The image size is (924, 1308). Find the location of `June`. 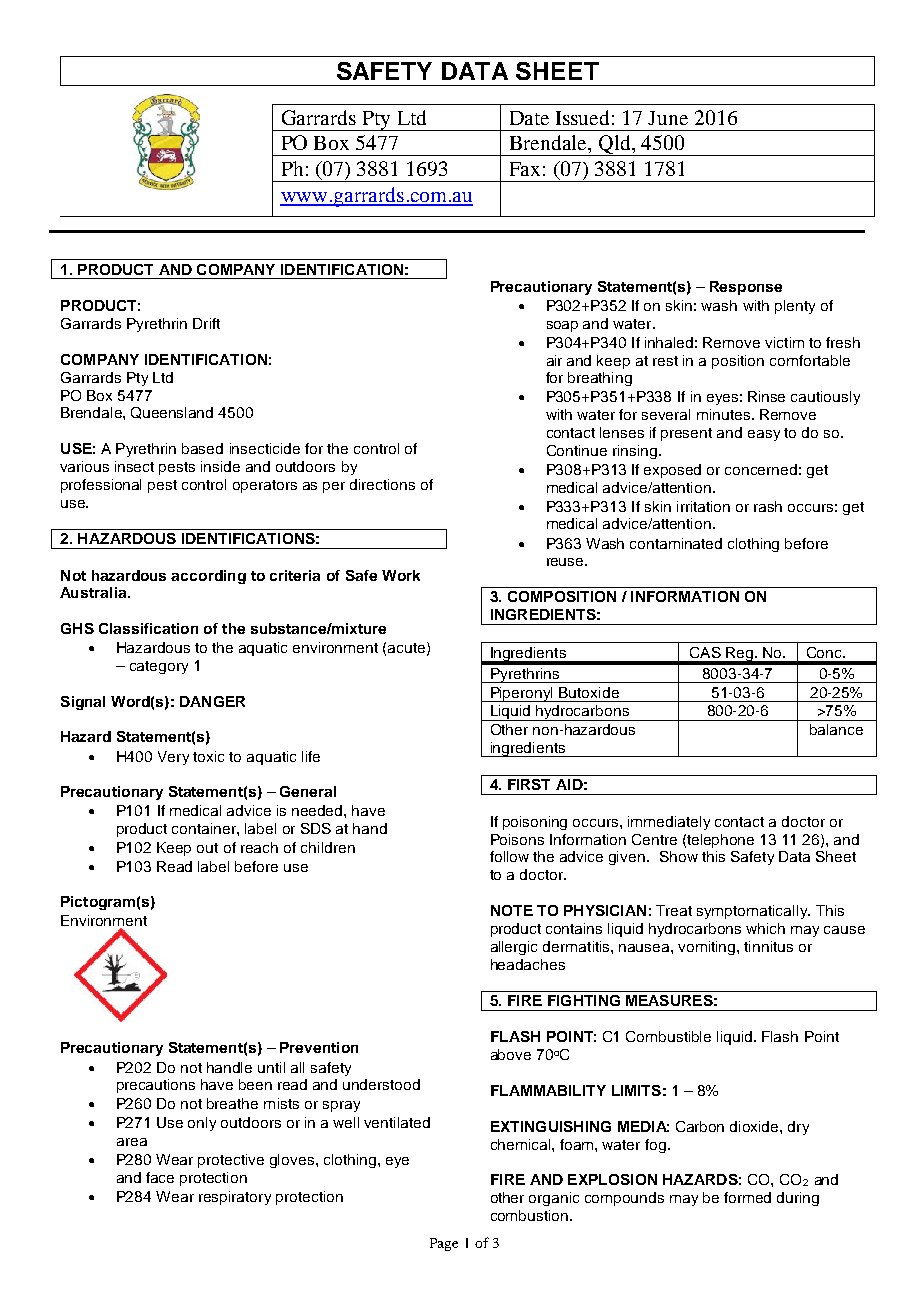

June is located at coordinates (668, 118).
